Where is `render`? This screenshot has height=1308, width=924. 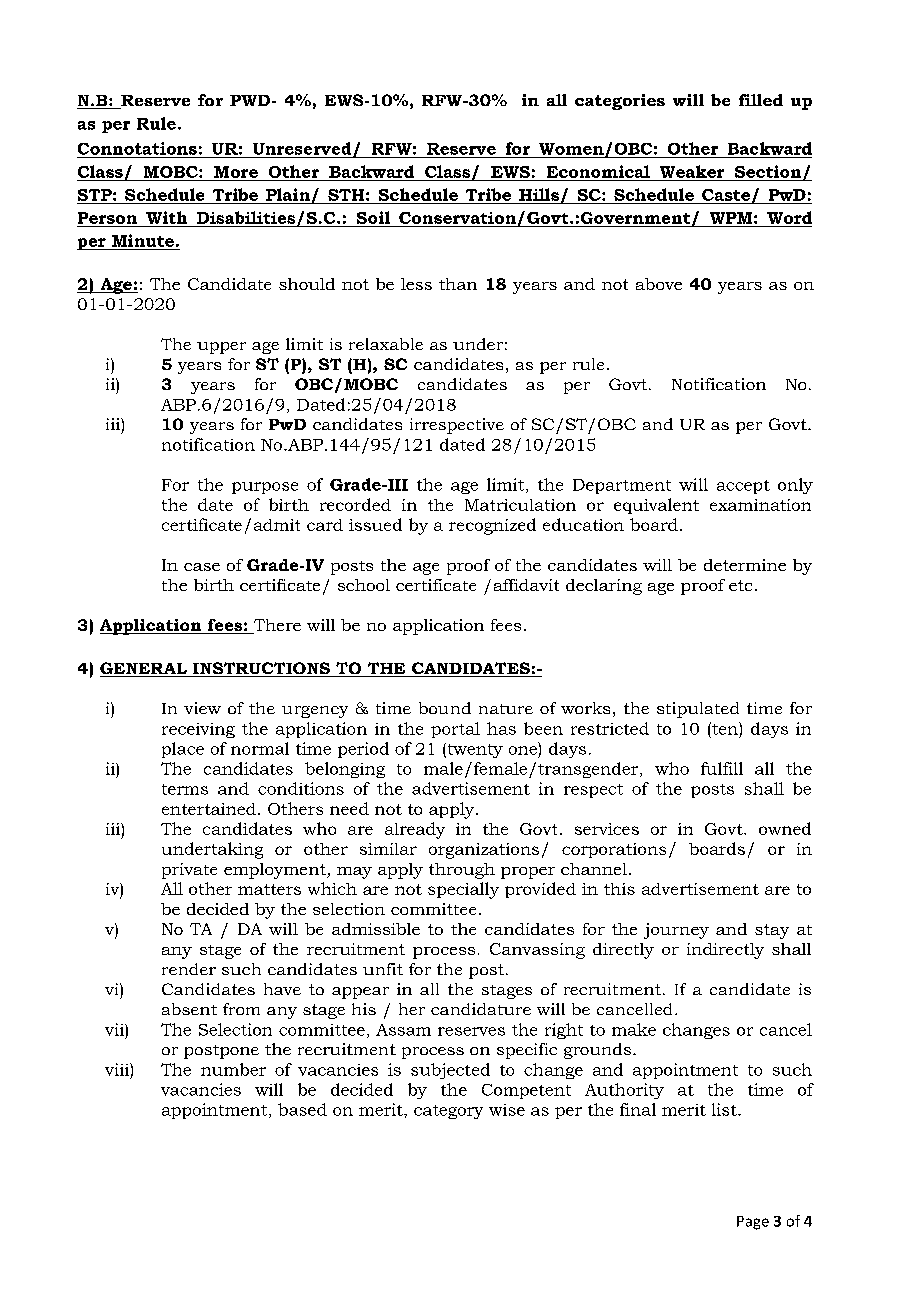
render is located at coordinates (189, 969).
